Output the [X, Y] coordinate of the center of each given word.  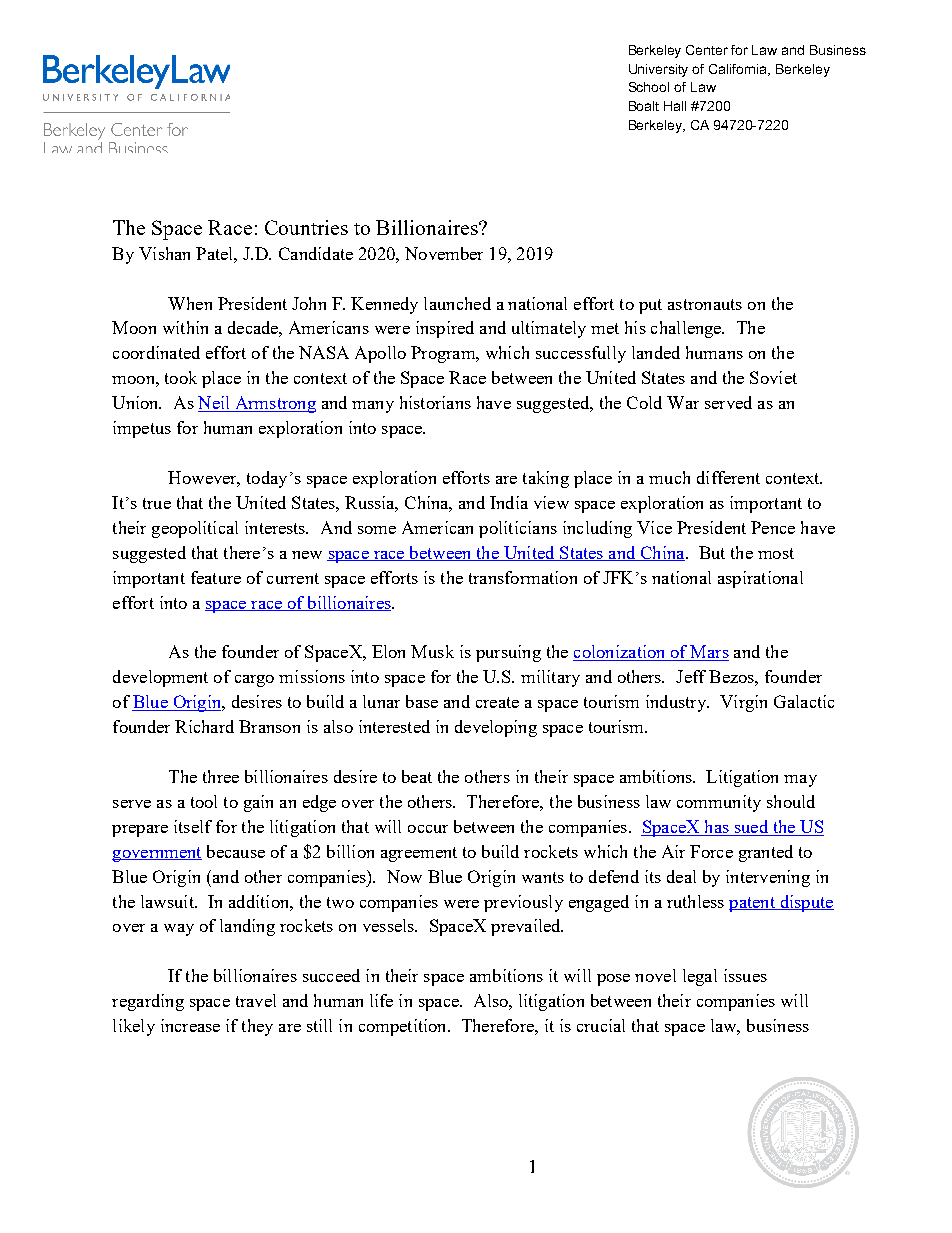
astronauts [705, 304]
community [719, 803]
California [739, 70]
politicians [518, 529]
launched [457, 303]
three [221, 776]
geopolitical [195, 529]
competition [404, 1027]
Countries [306, 227]
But [712, 552]
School [649, 87]
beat [417, 776]
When [190, 303]
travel [256, 1000]
